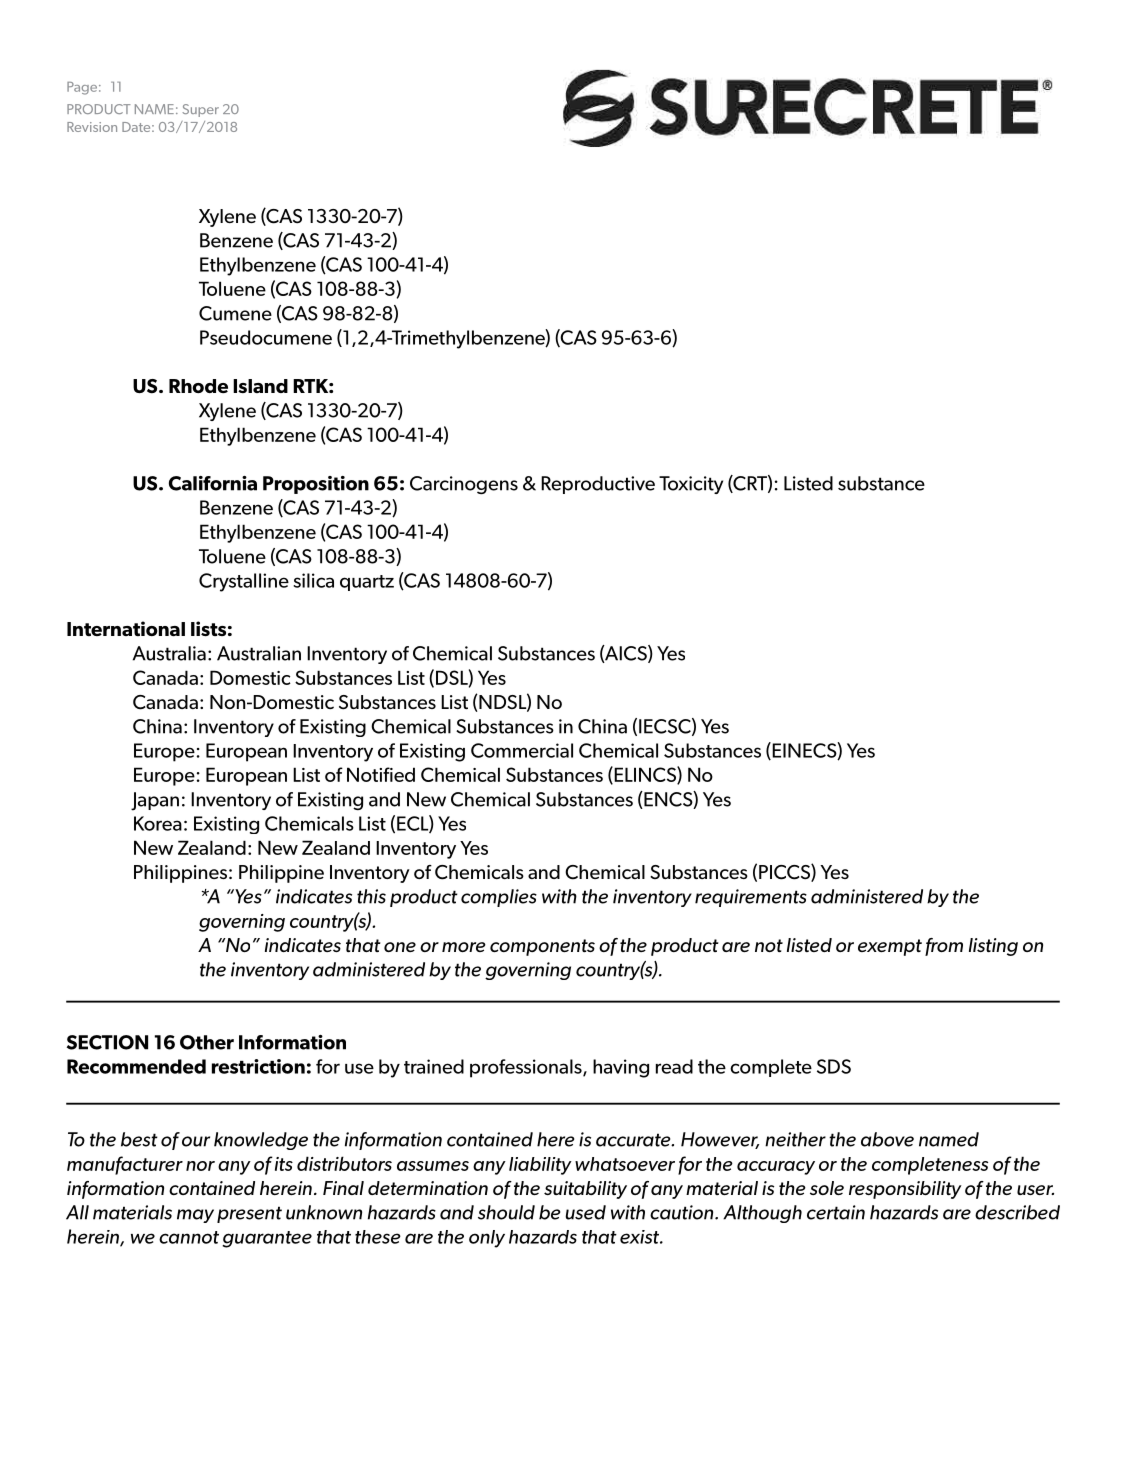 The width and height of the screenshot is (1126, 1458). I want to click on used, so click(585, 1212).
